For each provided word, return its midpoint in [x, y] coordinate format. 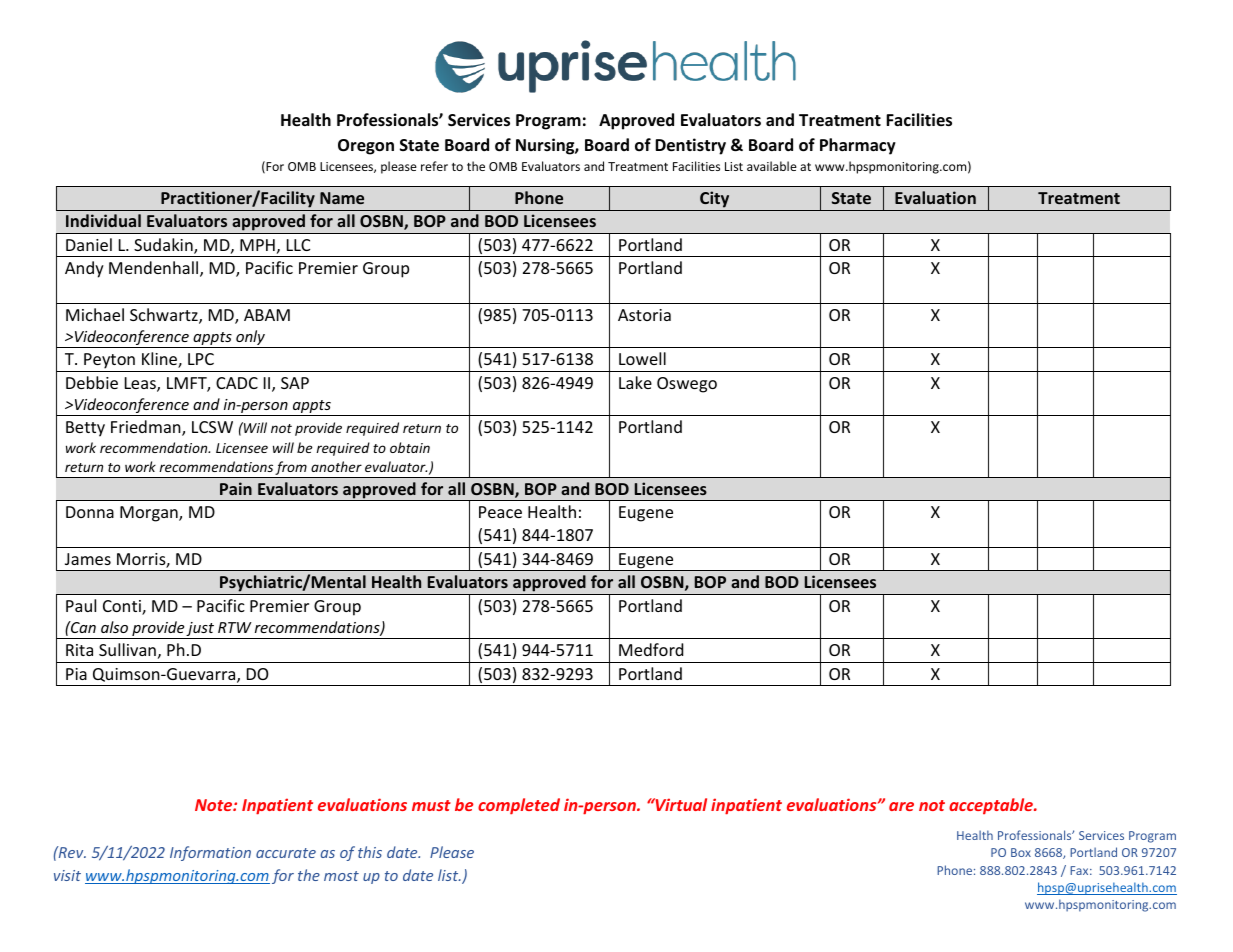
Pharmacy [858, 146]
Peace [500, 512]
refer [434, 166]
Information [210, 853]
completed [519, 806]
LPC [201, 359]
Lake [635, 382]
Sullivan [127, 649]
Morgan [150, 514]
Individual [103, 220]
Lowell [642, 358]
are [901, 806]
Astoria [644, 315]
